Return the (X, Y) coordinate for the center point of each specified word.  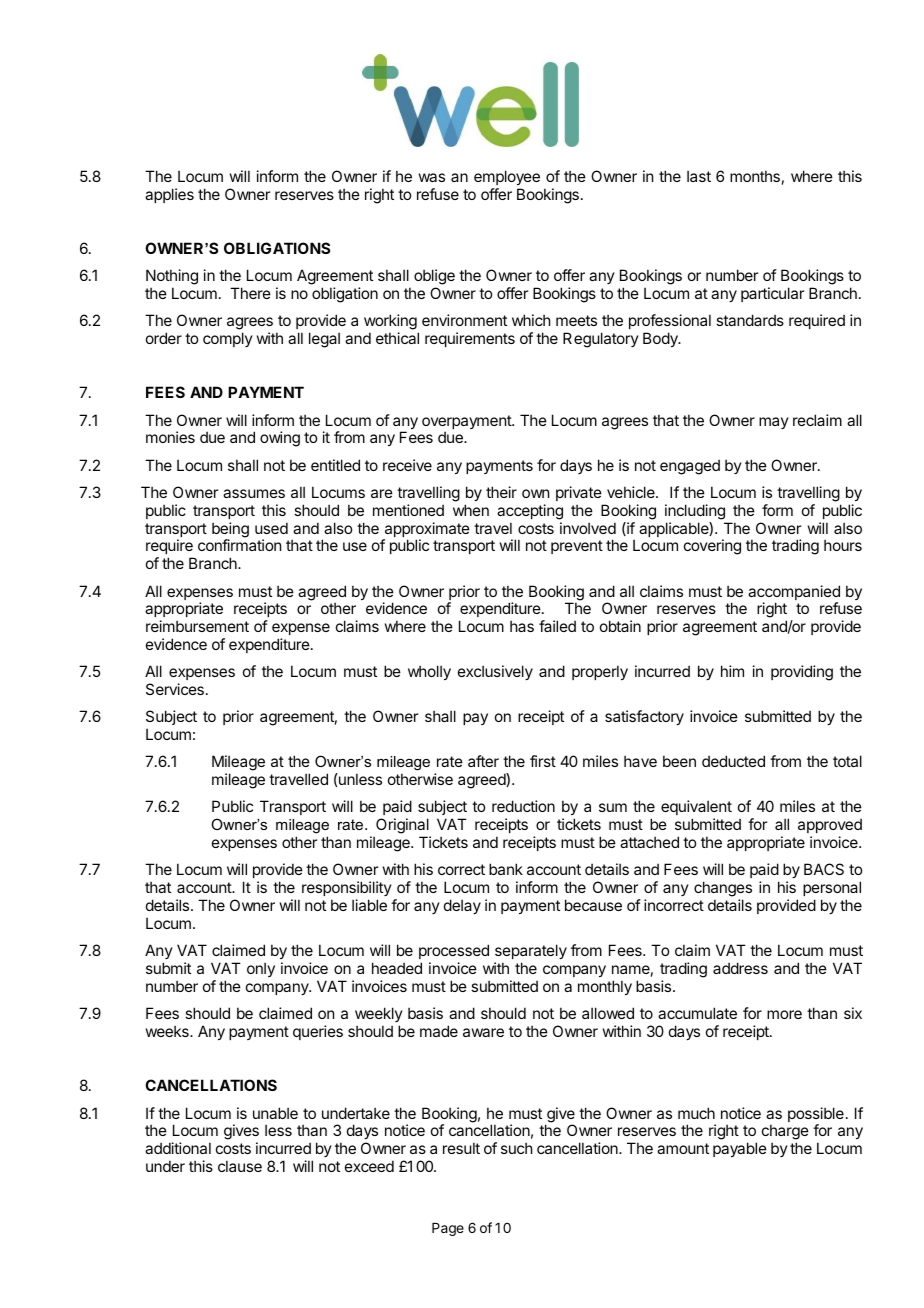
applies (169, 195)
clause (240, 1166)
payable (740, 1149)
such (517, 1148)
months (755, 176)
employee (507, 177)
